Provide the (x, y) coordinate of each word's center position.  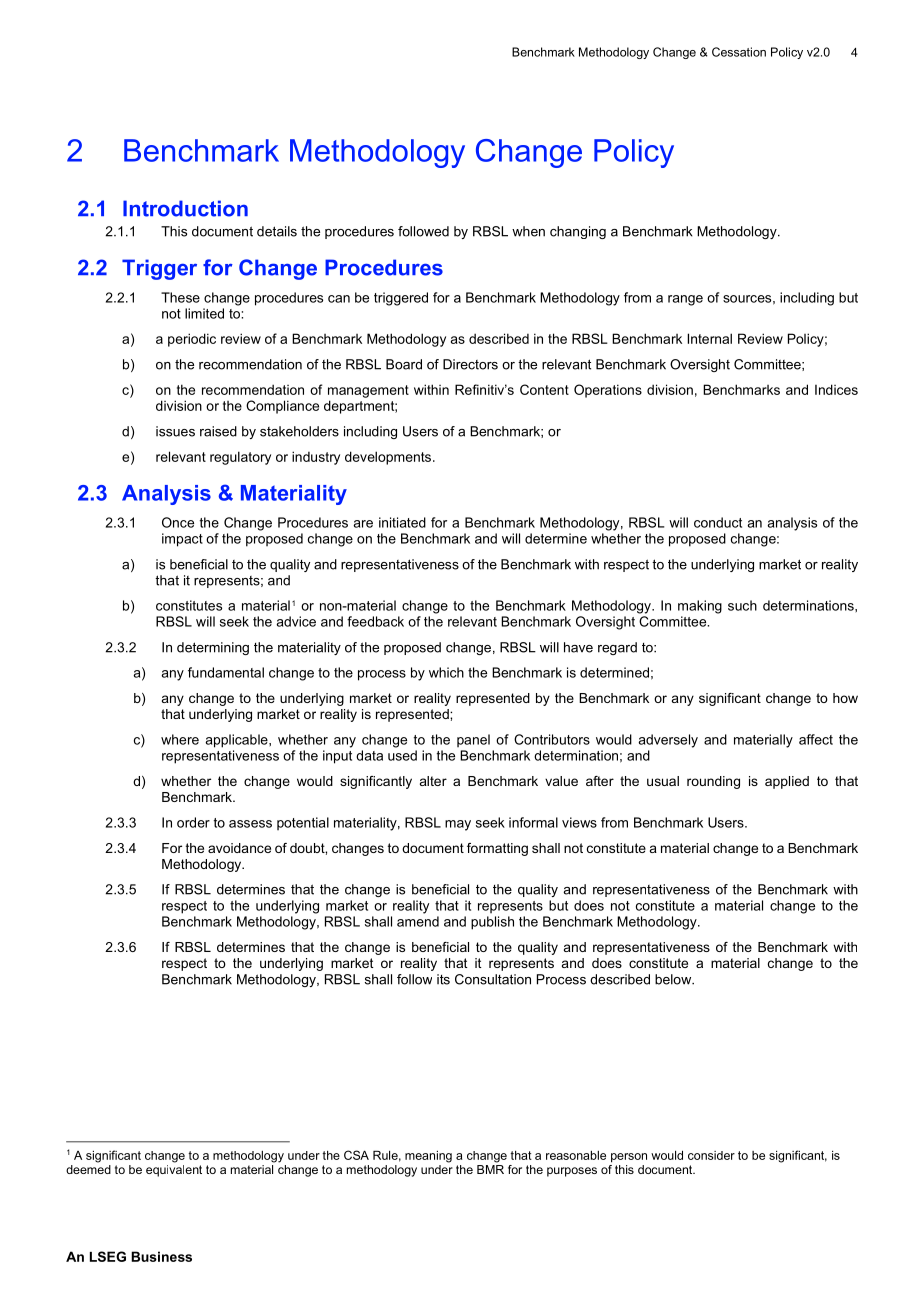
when (528, 231)
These (180, 297)
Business (161, 1256)
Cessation (739, 52)
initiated (402, 522)
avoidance (239, 848)
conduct (718, 522)
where (180, 739)
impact (182, 540)
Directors (470, 364)
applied (787, 782)
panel (473, 740)
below (674, 979)
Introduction (185, 208)
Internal (709, 338)
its (443, 979)
